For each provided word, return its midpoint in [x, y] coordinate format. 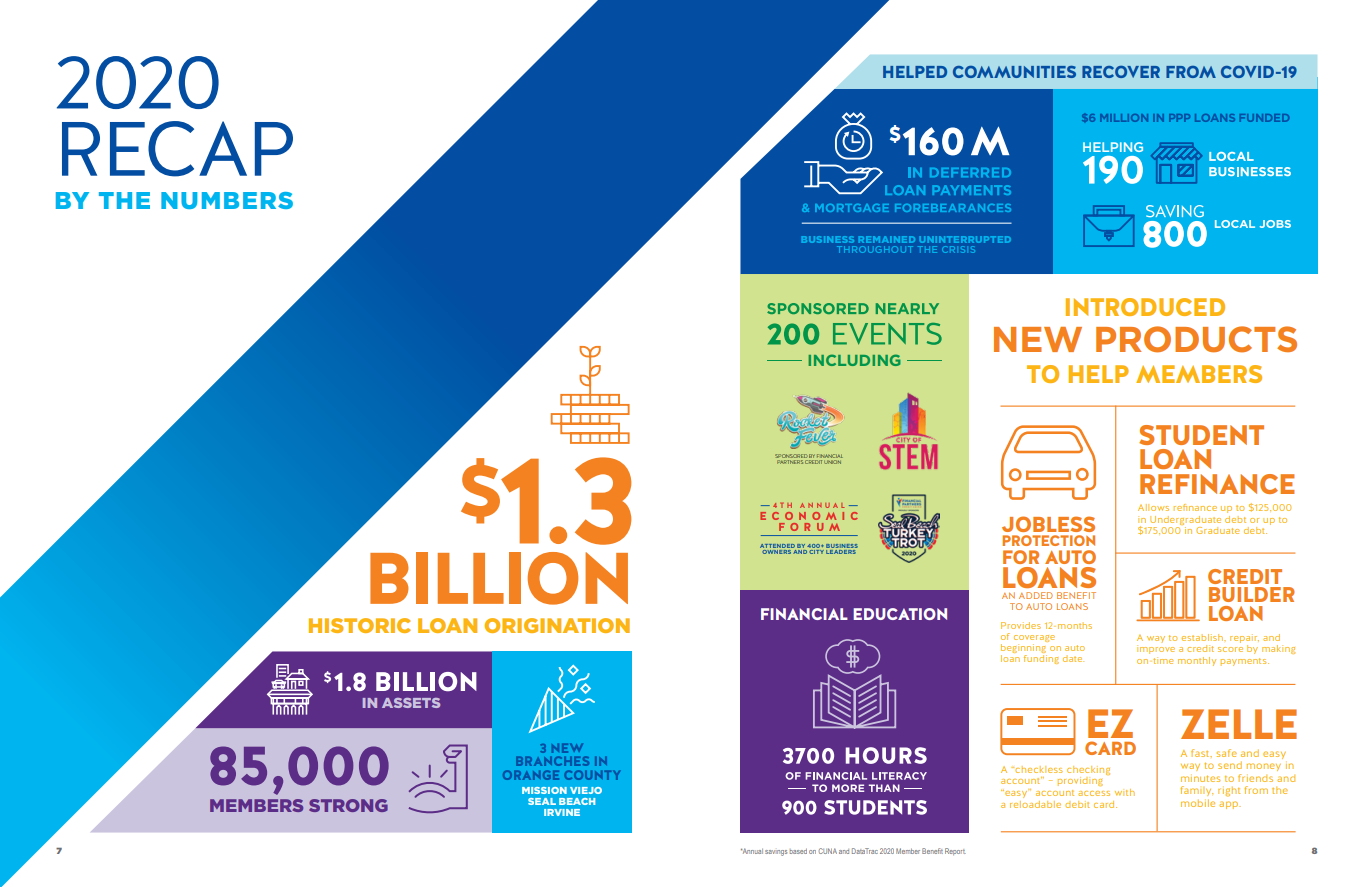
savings [776, 853]
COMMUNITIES [1014, 72]
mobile [1198, 803]
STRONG [348, 805]
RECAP [177, 149]
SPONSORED [791, 456]
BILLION [499, 578]
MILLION [1124, 118]
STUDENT [1201, 435]
